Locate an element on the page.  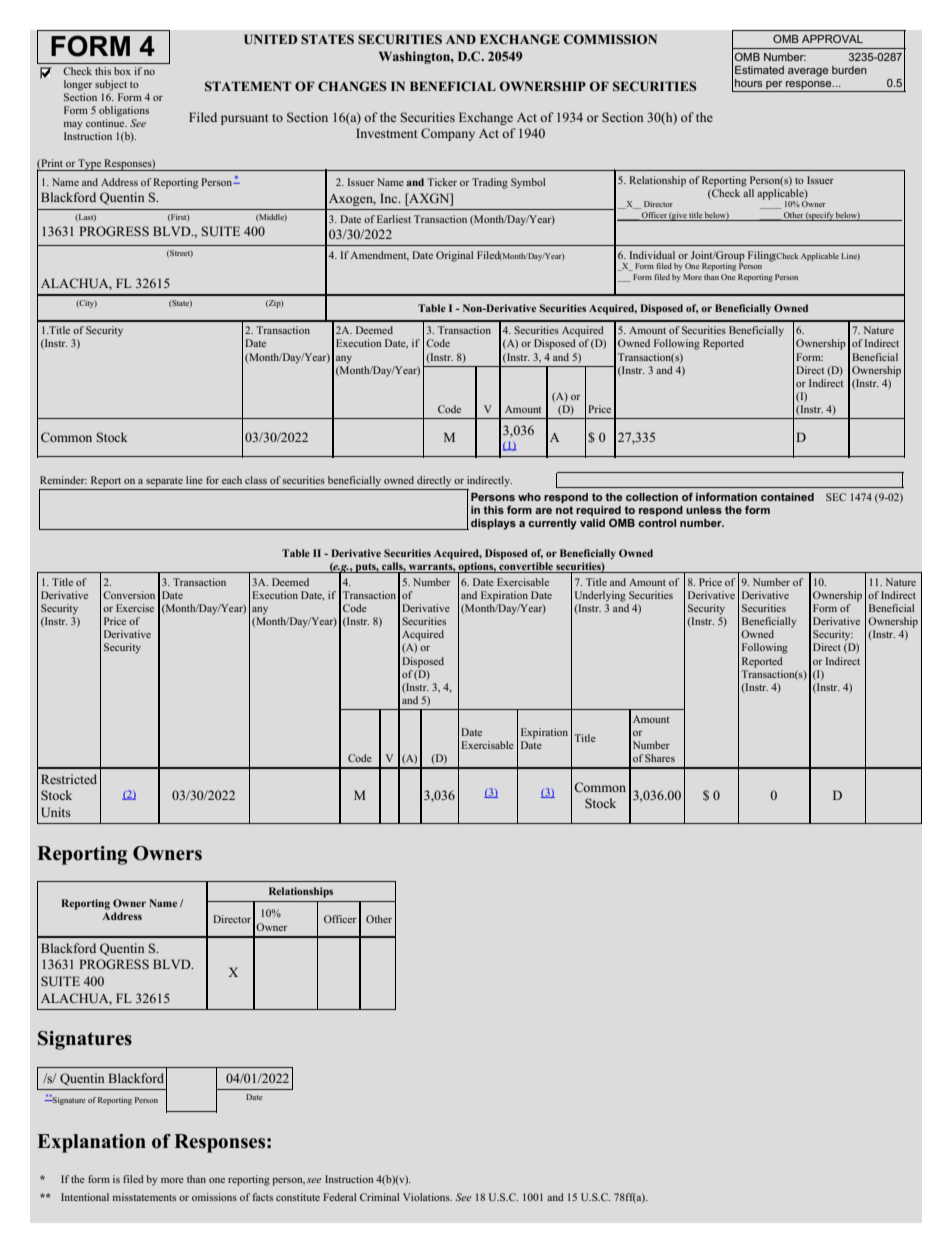
contained is located at coordinates (787, 497).
